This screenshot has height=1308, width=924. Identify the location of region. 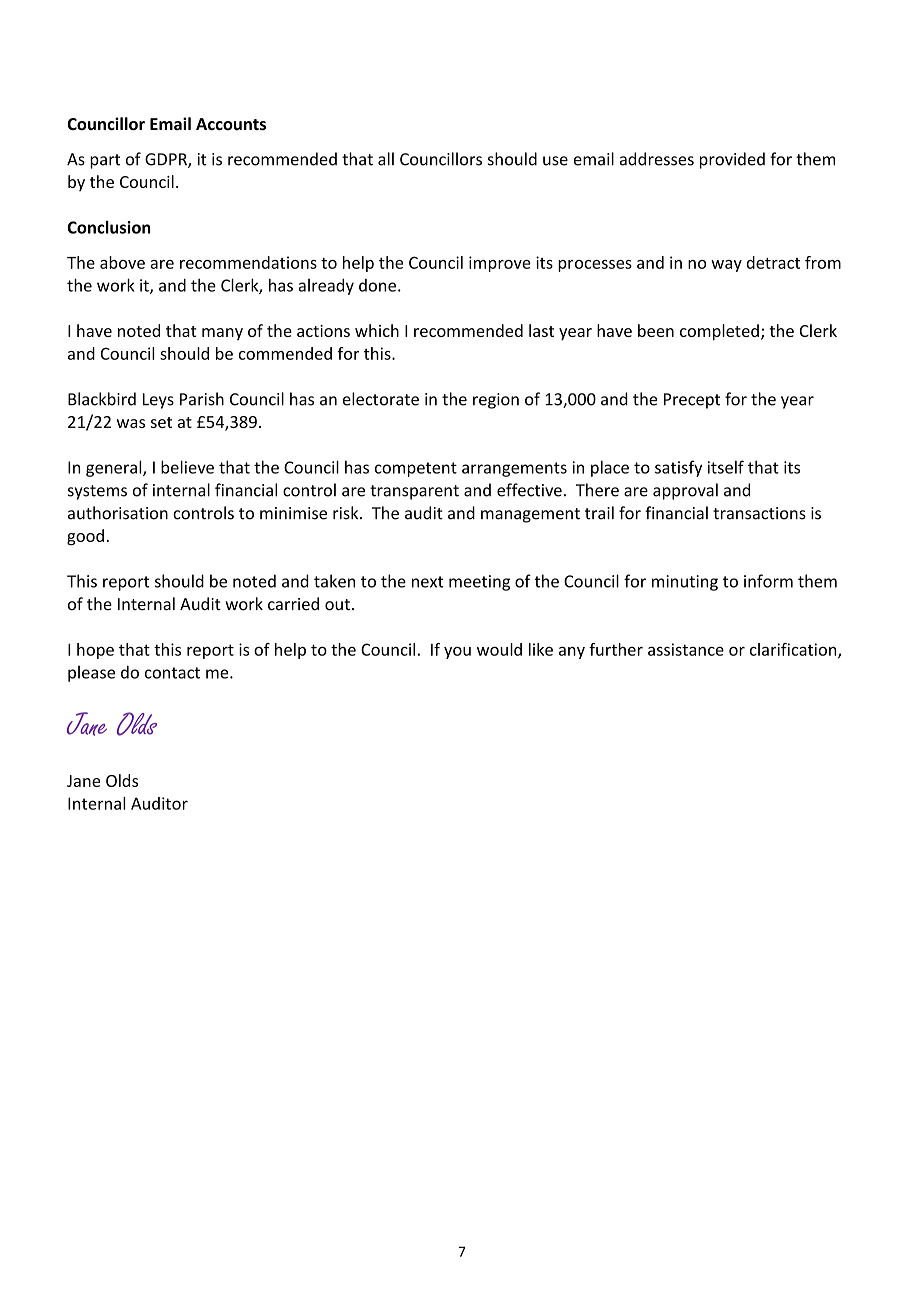
(496, 401).
